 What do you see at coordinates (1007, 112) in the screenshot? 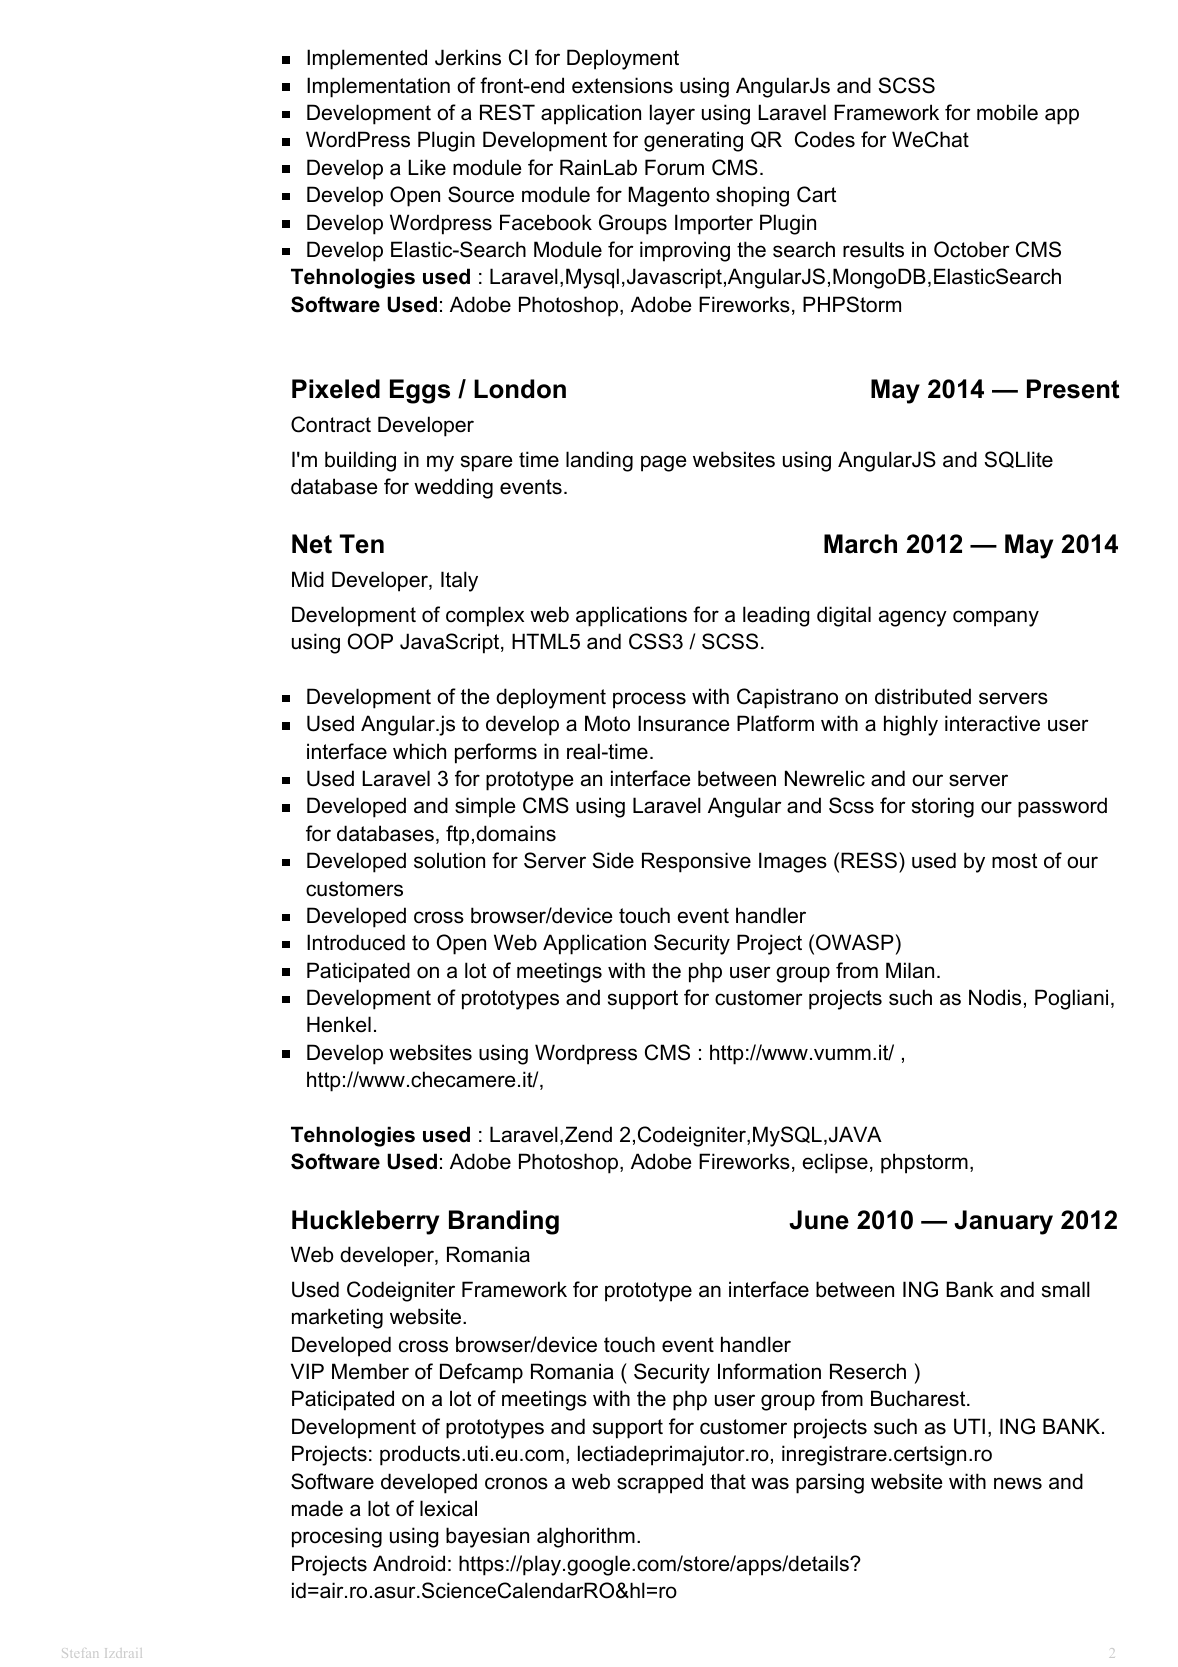
I see `mobile` at bounding box center [1007, 112].
